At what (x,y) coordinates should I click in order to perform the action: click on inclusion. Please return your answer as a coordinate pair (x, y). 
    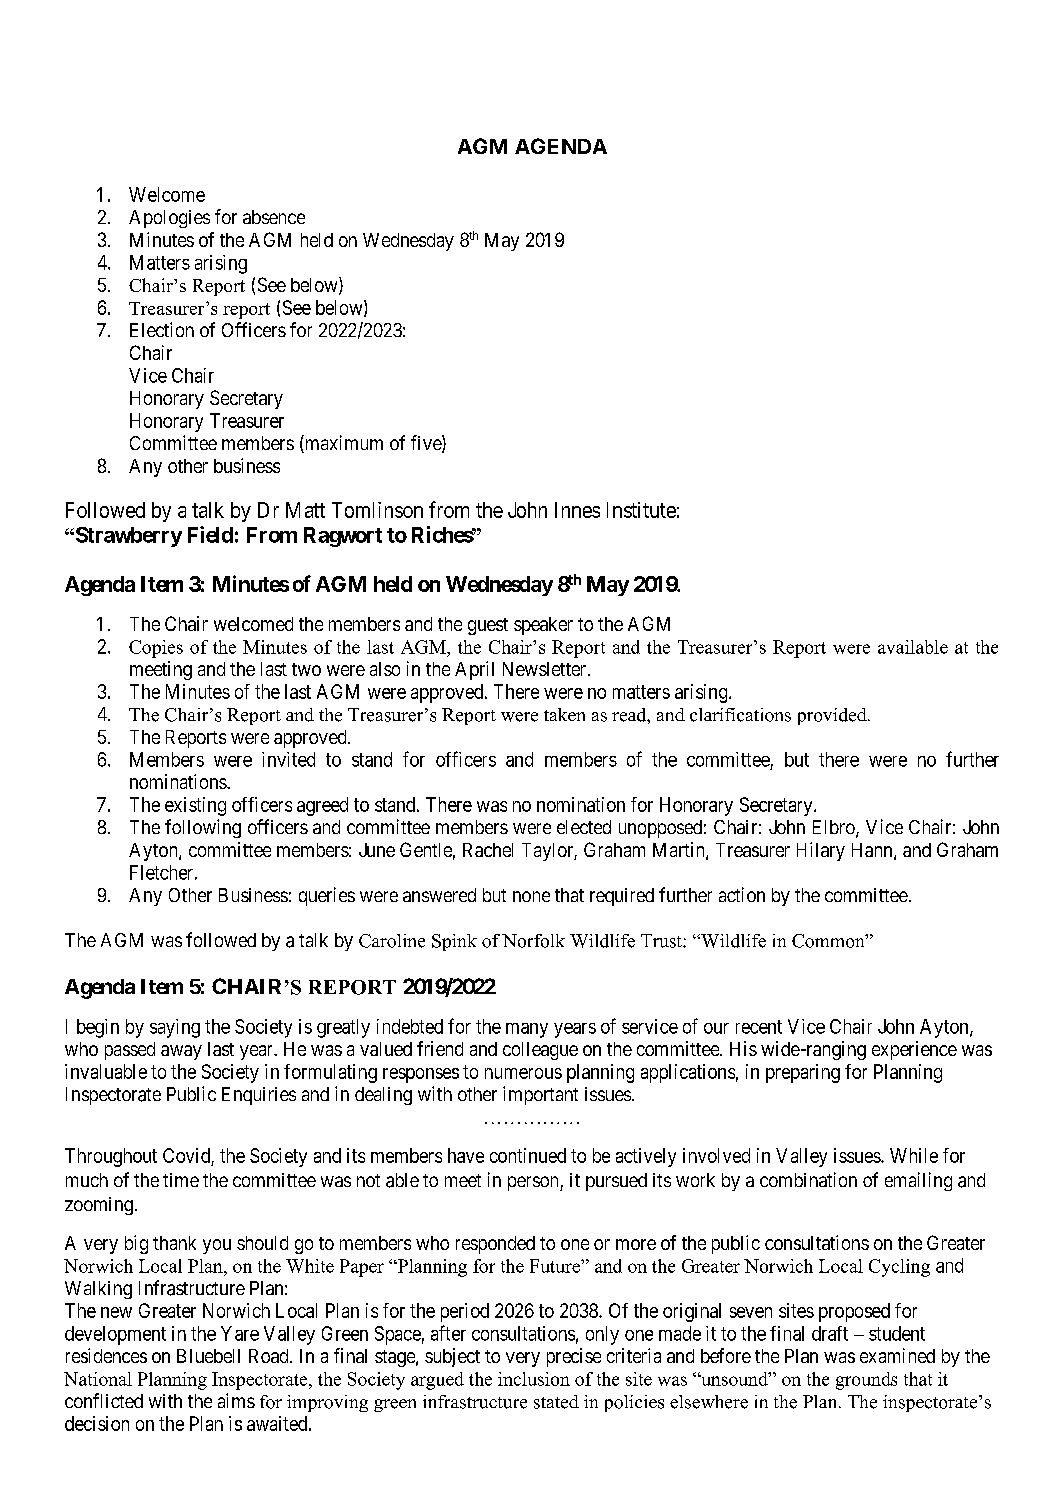
    Looking at the image, I should click on (534, 1379).
